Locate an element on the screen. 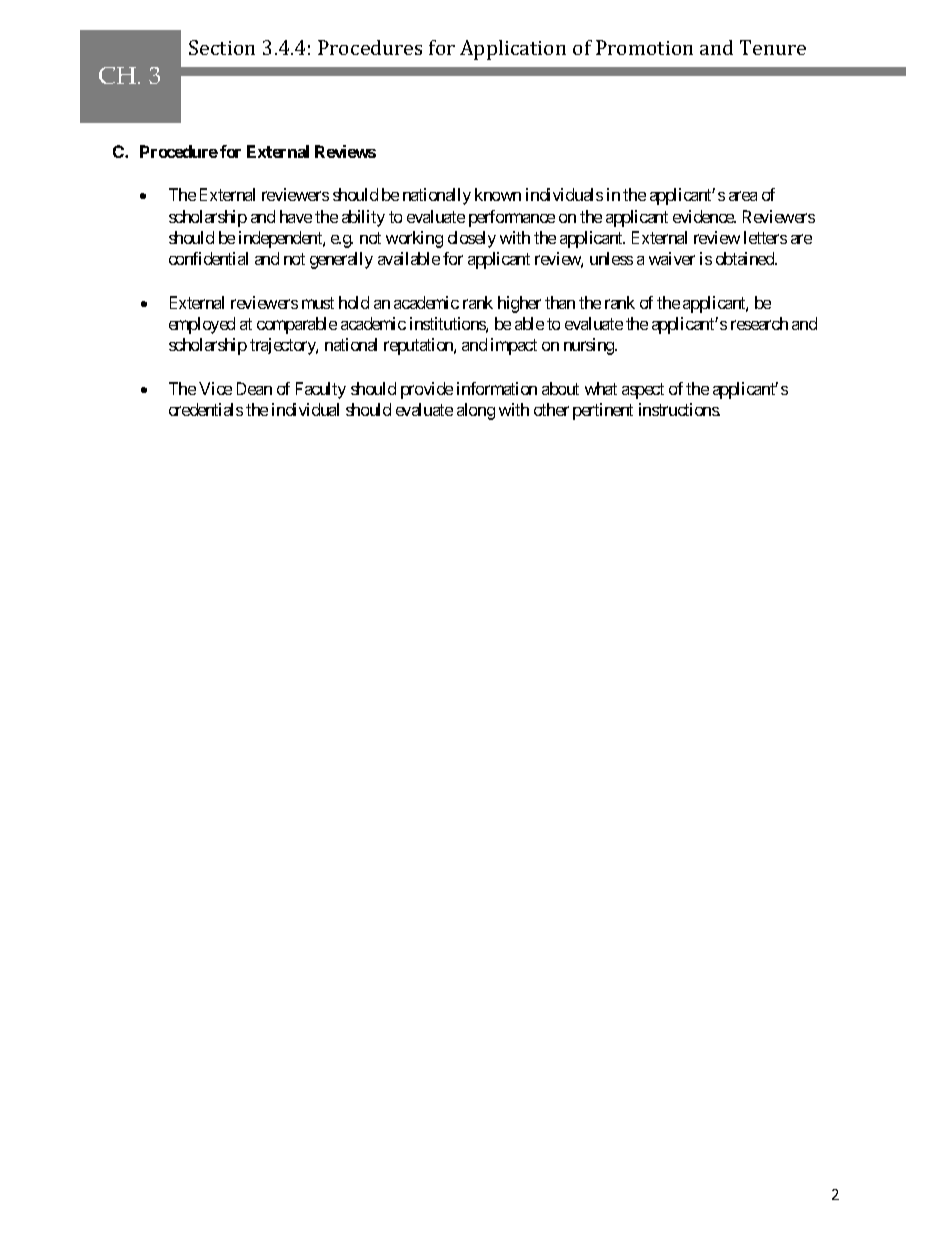  have is located at coordinates (296, 216).
